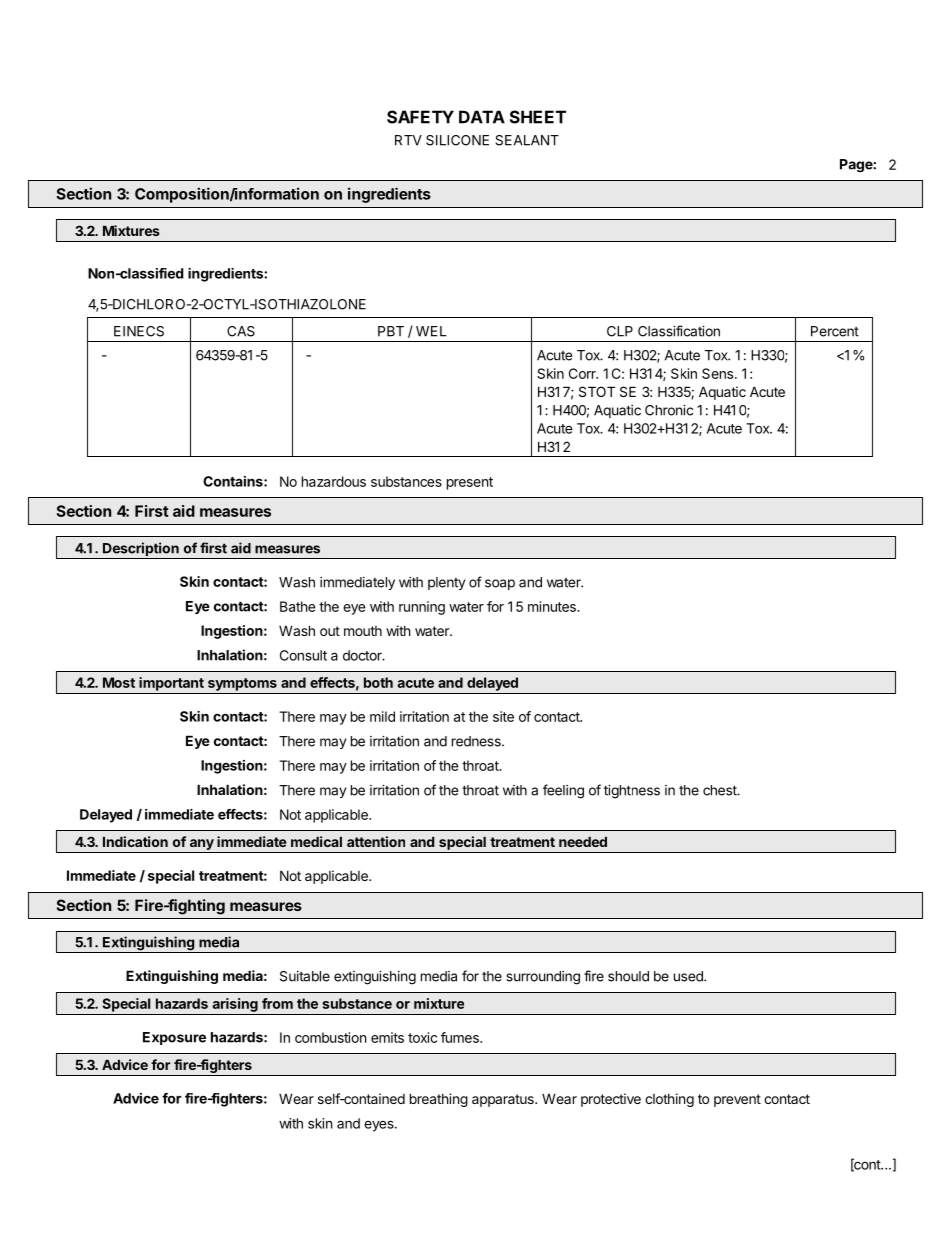 The width and height of the image is (952, 1233). I want to click on WEL, so click(431, 331).
